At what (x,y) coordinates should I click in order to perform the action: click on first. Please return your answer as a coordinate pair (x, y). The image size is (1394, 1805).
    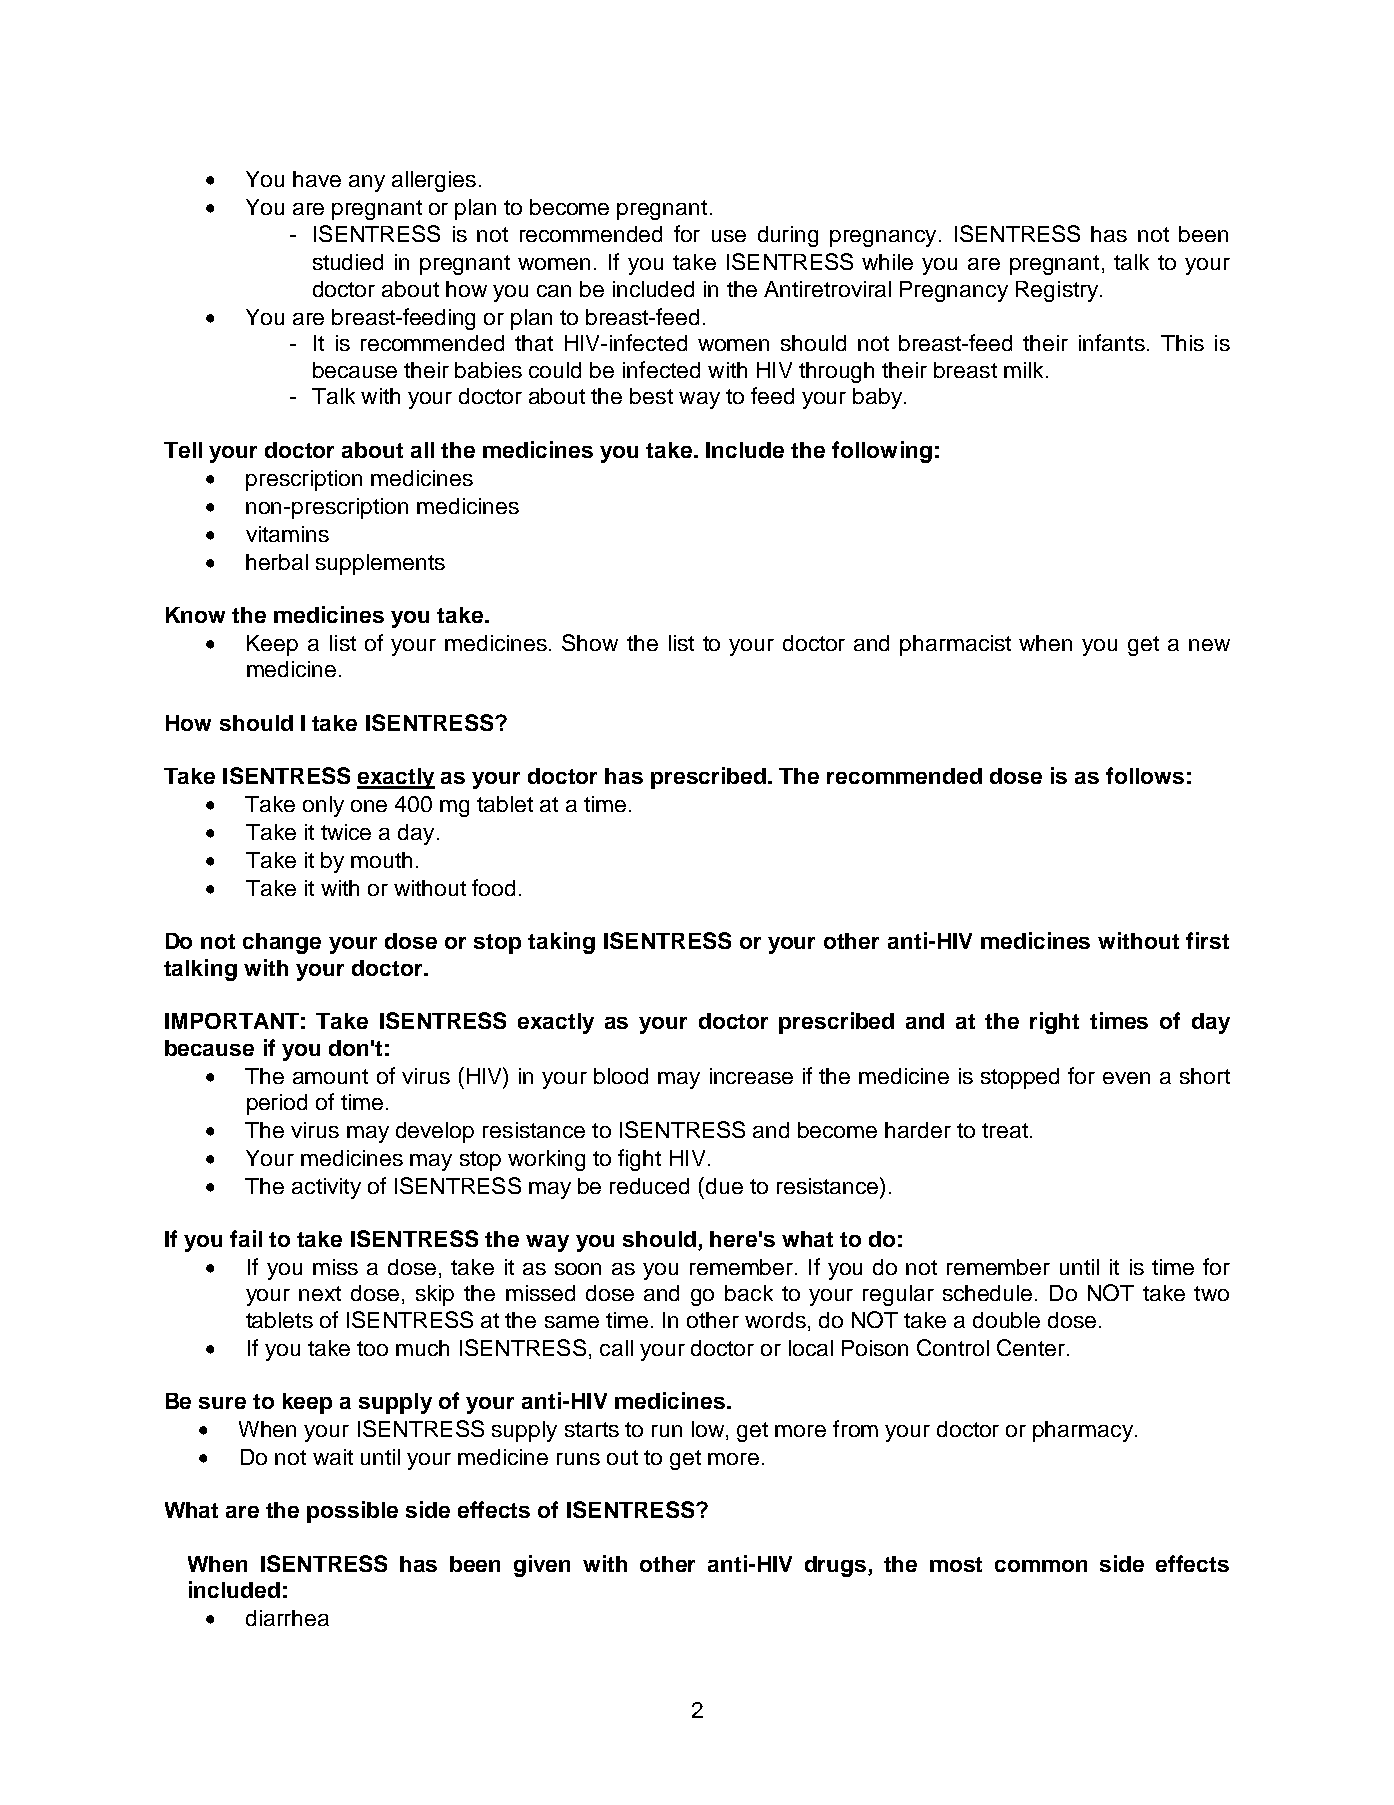
    Looking at the image, I should click on (1207, 940).
